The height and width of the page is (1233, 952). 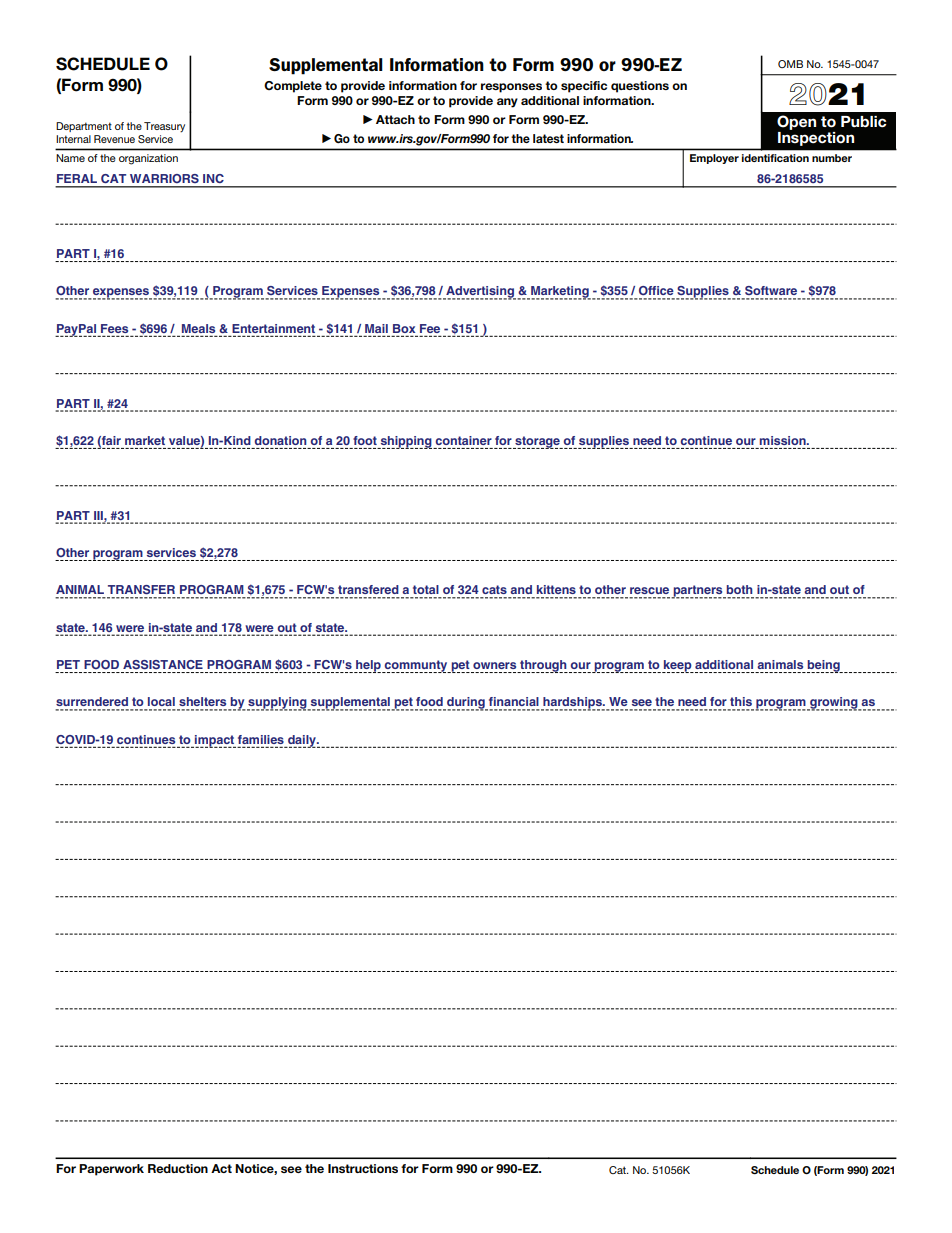 I want to click on Reduction, so click(x=178, y=1168).
